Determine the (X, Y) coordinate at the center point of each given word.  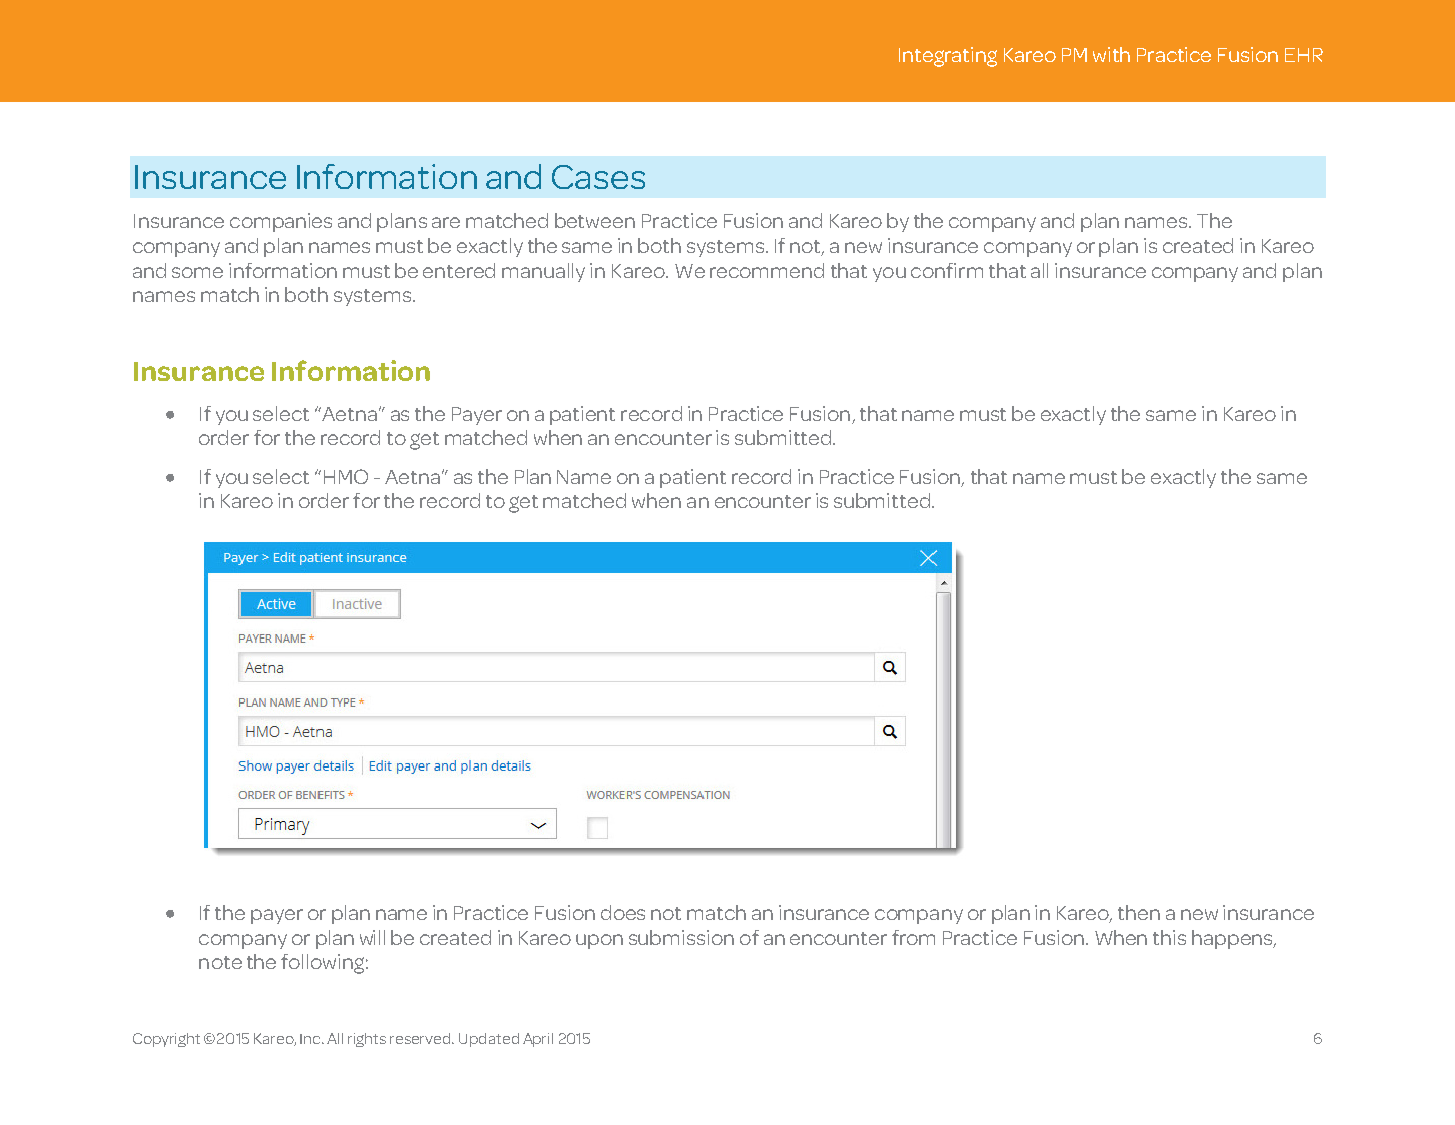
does (623, 912)
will (372, 937)
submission (681, 937)
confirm (947, 270)
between (595, 220)
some (197, 272)
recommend (767, 270)
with (1111, 54)
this (1169, 937)
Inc (312, 1039)
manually (543, 272)
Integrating (948, 57)
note (220, 962)
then (1139, 912)
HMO (346, 476)
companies (281, 222)
